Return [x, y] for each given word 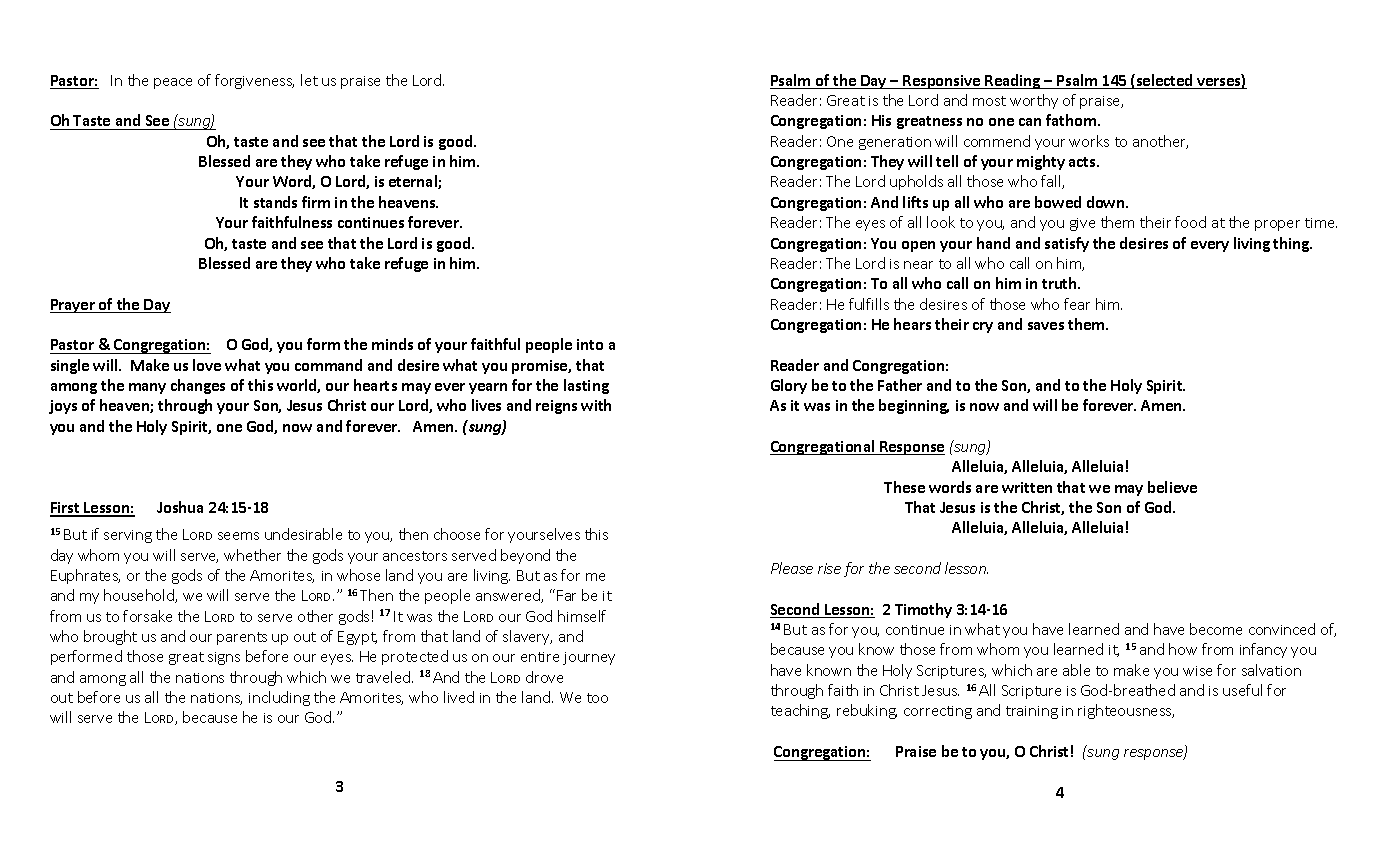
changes [198, 386]
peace [173, 83]
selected [1164, 81]
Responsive [942, 82]
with [596, 405]
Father [900, 385]
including [279, 698]
